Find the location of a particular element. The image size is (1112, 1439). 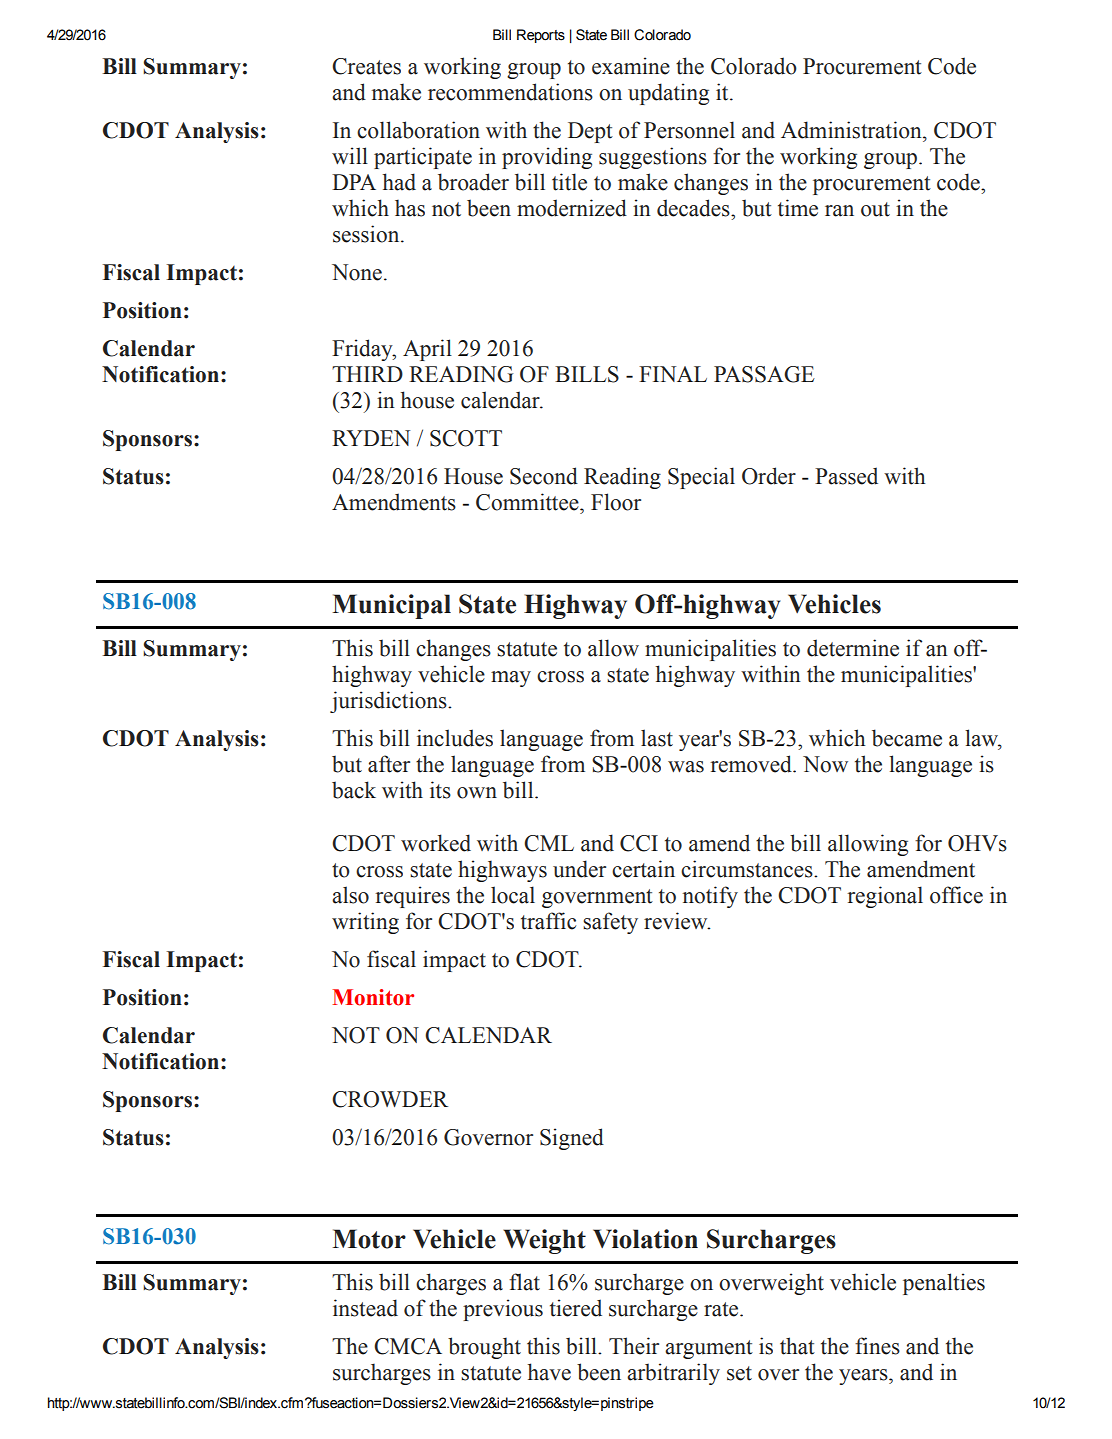

April is located at coordinates (427, 350).
